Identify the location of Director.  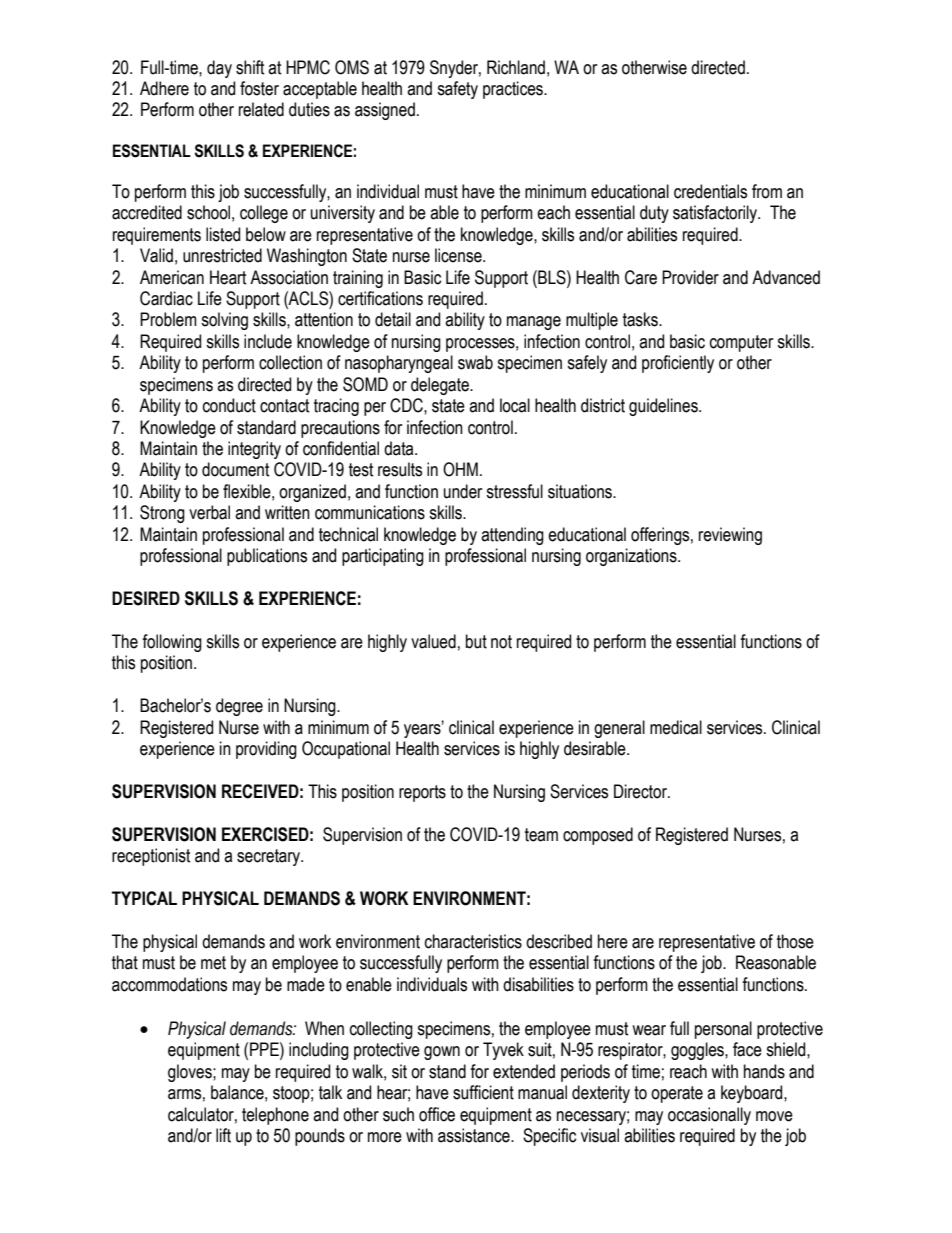
(642, 791).
